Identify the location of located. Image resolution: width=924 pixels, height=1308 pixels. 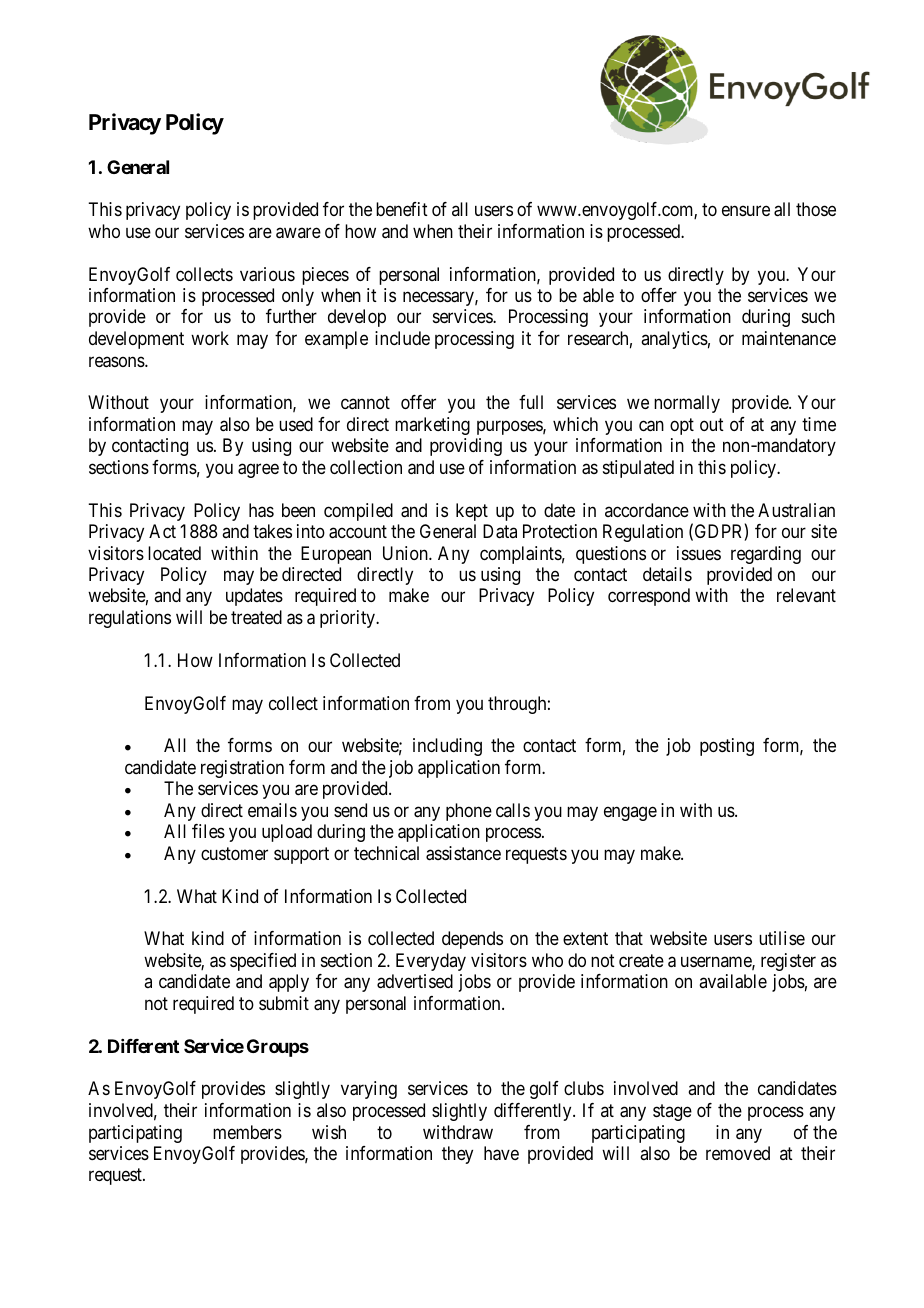
(174, 553).
